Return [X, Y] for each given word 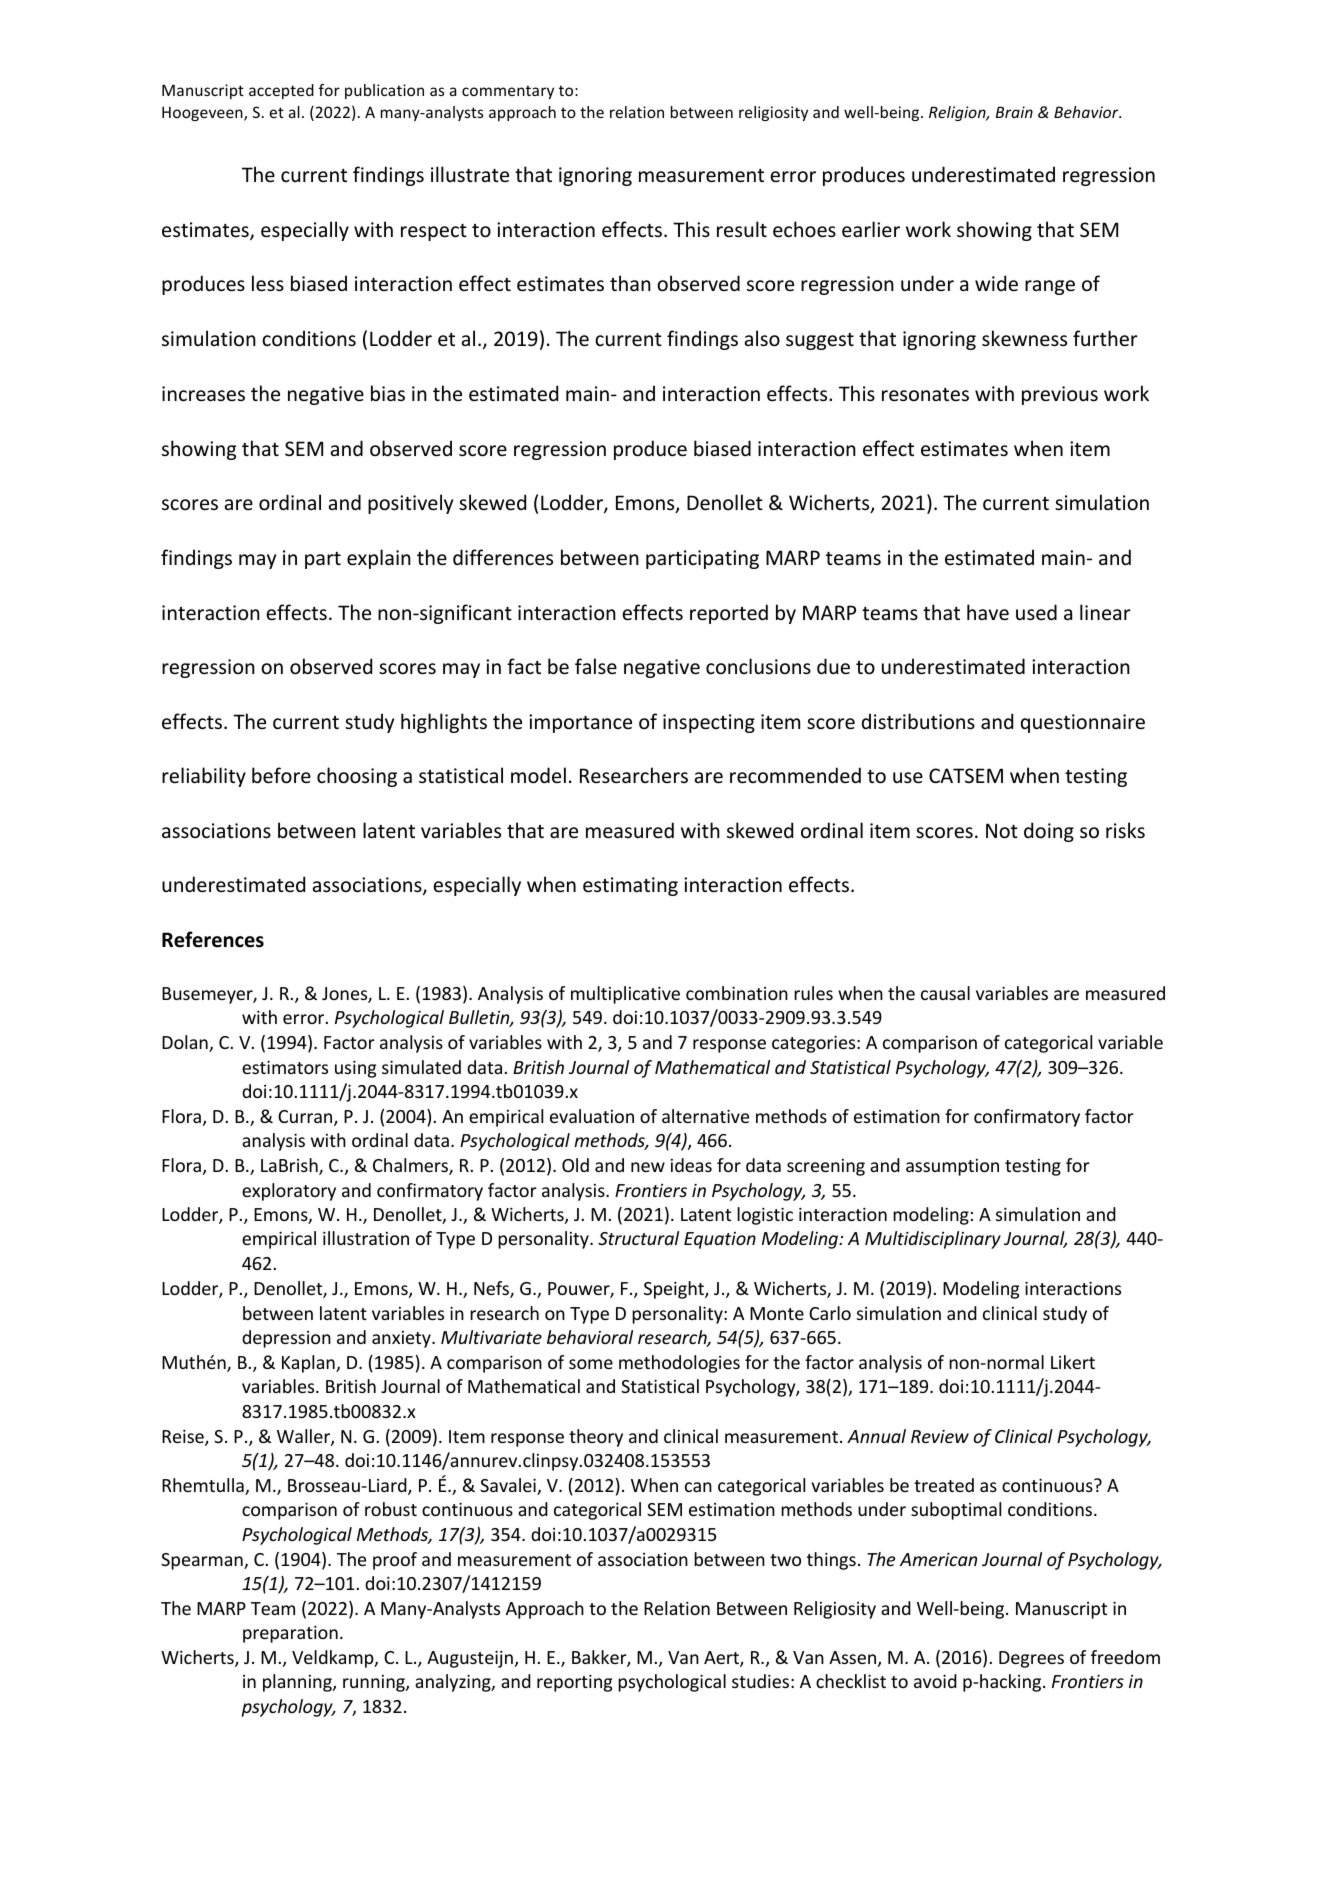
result [742, 229]
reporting [574, 1683]
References [213, 939]
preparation [290, 1634]
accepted [281, 91]
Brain [1014, 112]
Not [1002, 831]
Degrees [1031, 1659]
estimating [630, 886]
